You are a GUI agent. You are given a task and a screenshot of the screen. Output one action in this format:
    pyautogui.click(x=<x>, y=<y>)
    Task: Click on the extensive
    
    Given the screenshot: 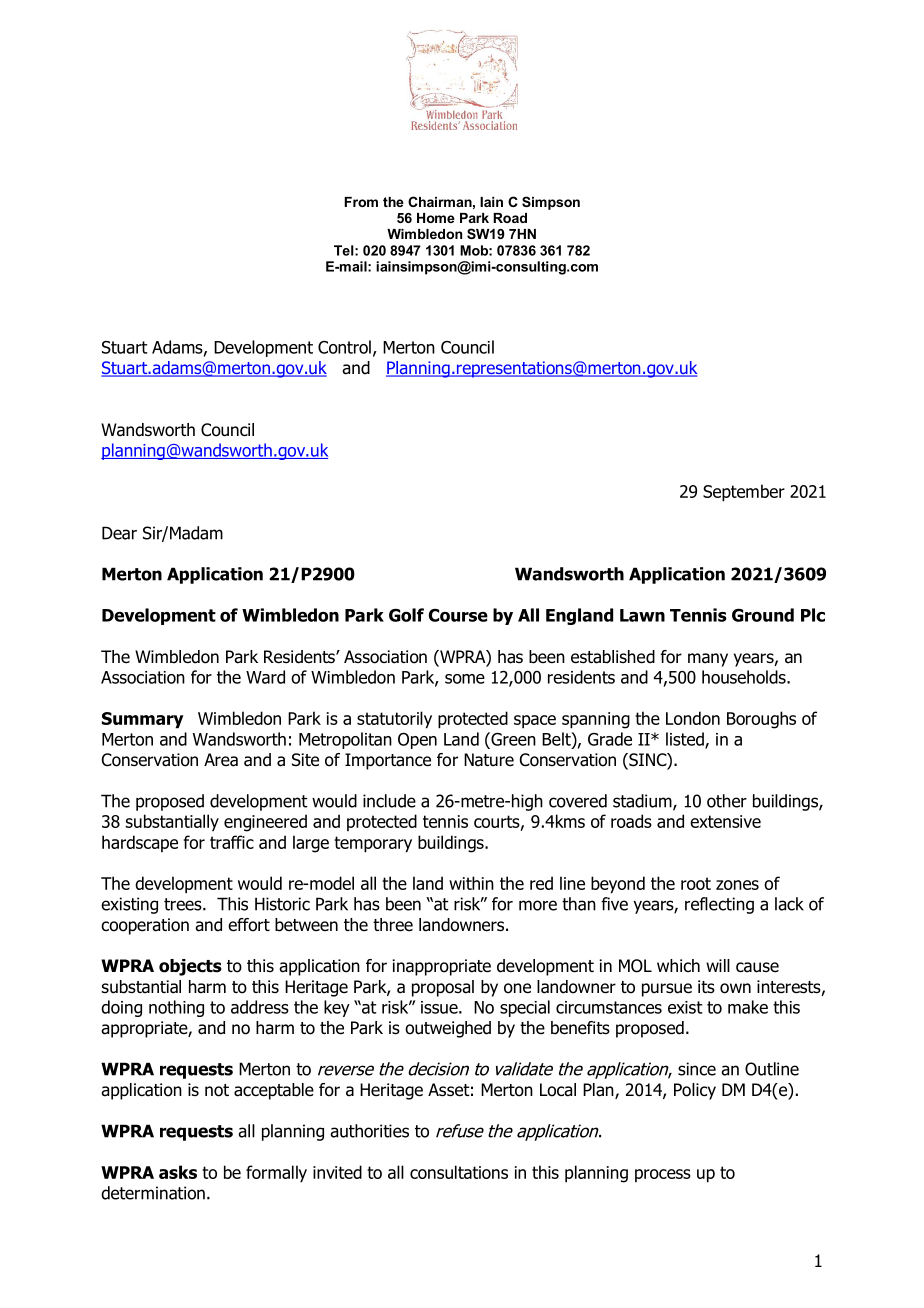 What is the action you would take?
    pyautogui.click(x=725, y=821)
